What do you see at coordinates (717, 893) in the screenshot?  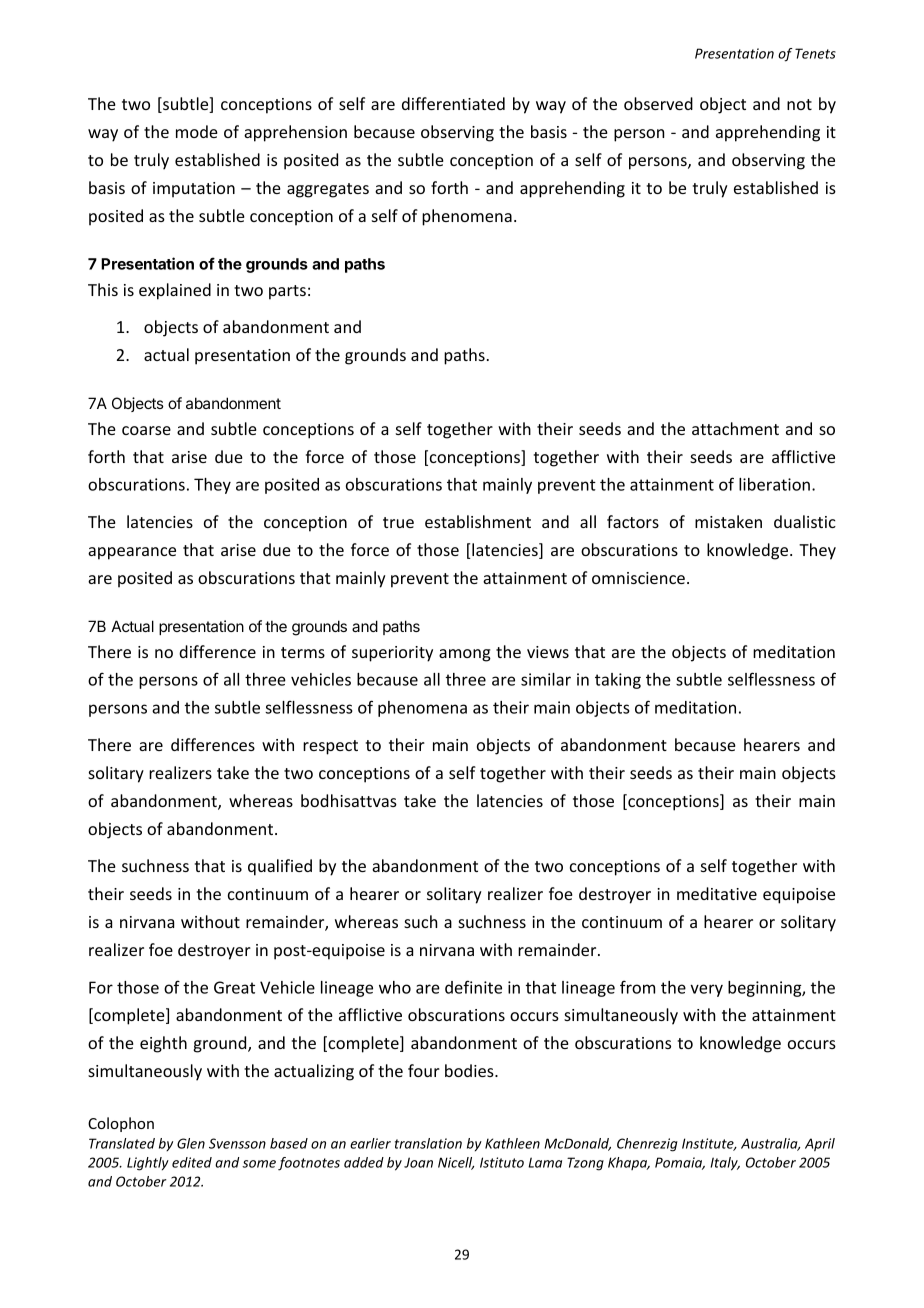 I see `meditative` at bounding box center [717, 893].
